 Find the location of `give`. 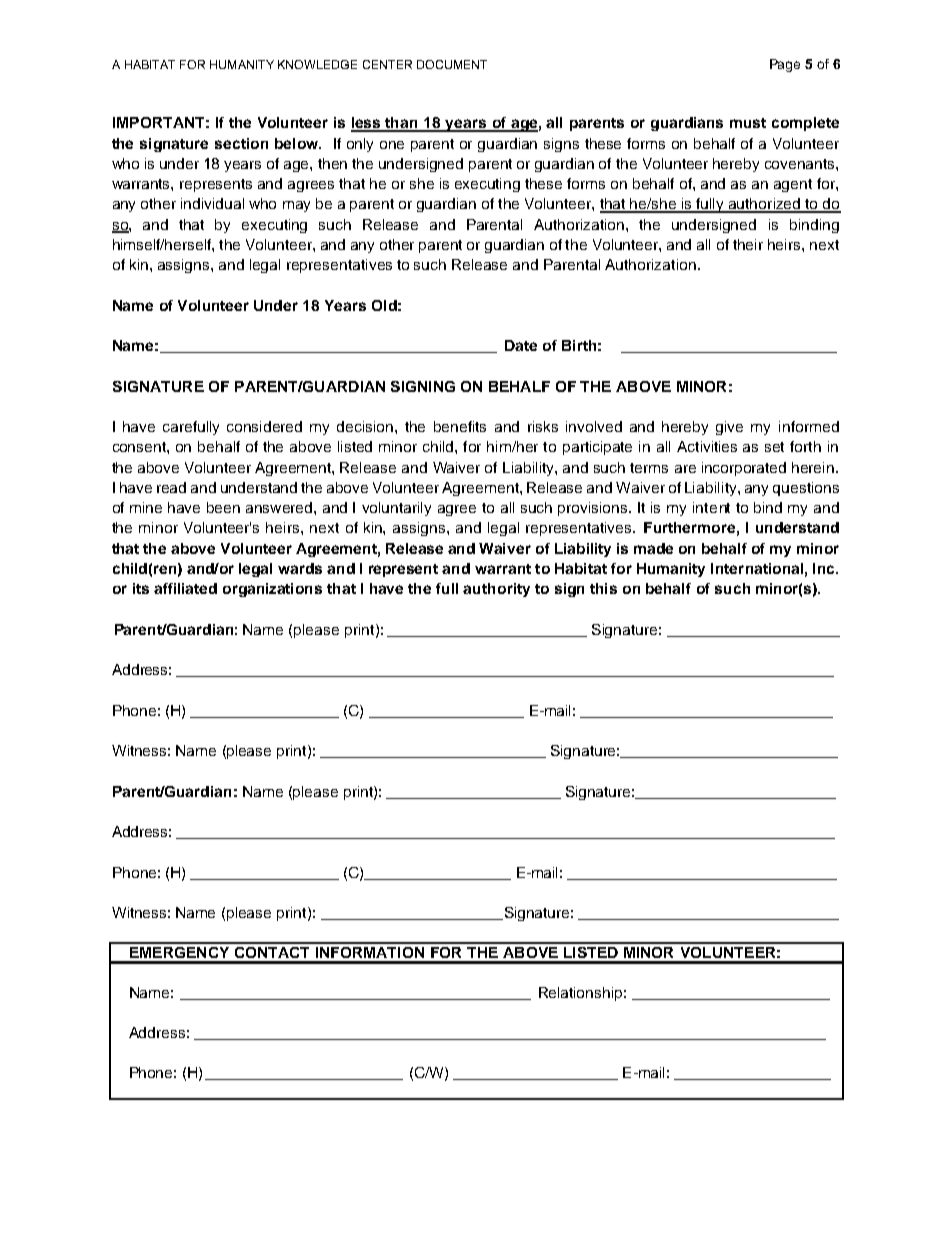

give is located at coordinates (729, 428).
